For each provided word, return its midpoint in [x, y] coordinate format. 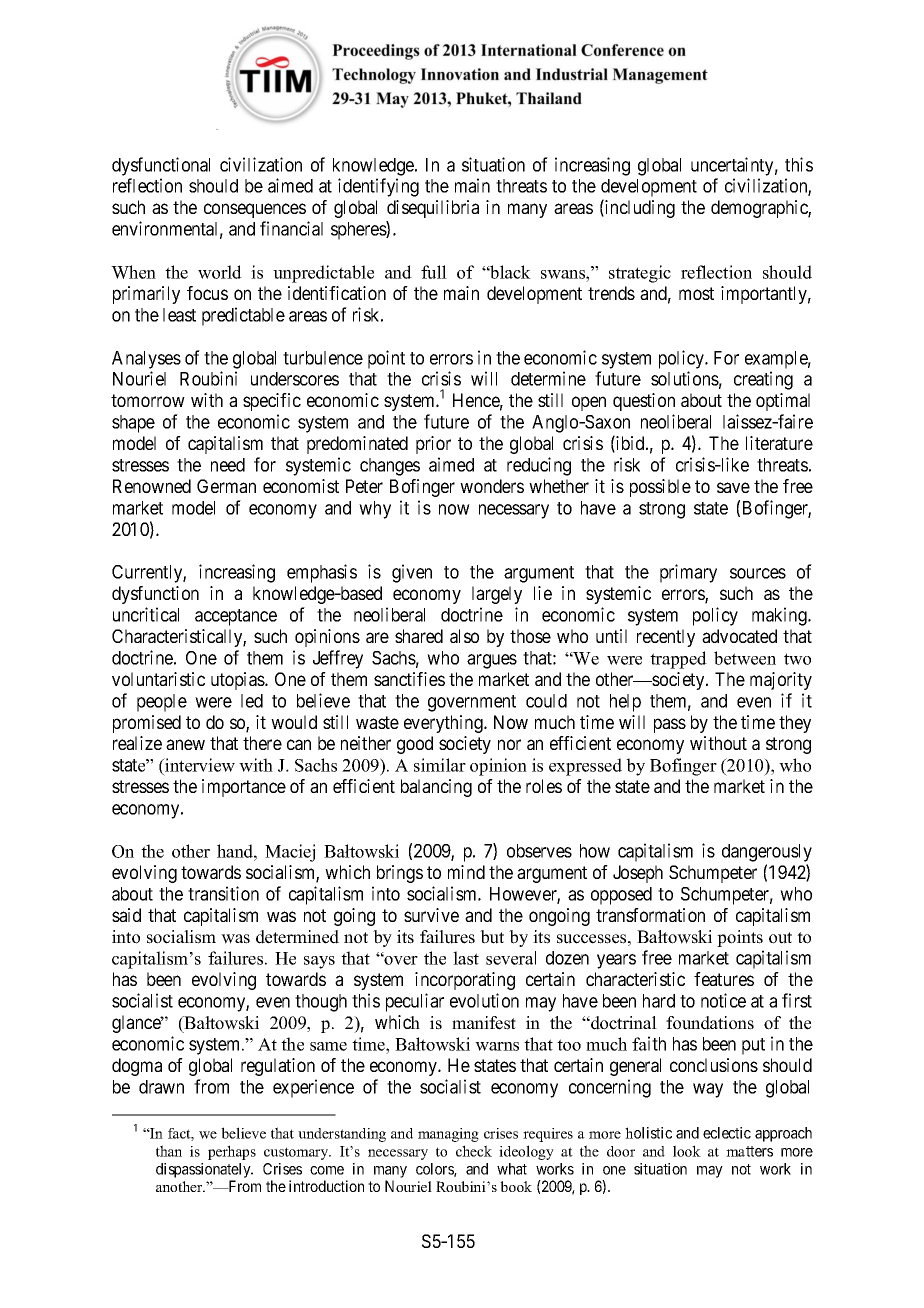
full [434, 272]
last [466, 958]
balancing [436, 788]
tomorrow [148, 400]
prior [433, 445]
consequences [255, 210]
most [696, 293]
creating [763, 380]
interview [199, 766]
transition [223, 893]
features [724, 979]
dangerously [767, 853]
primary [688, 573]
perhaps [232, 1152]
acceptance [236, 617]
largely [497, 595]
